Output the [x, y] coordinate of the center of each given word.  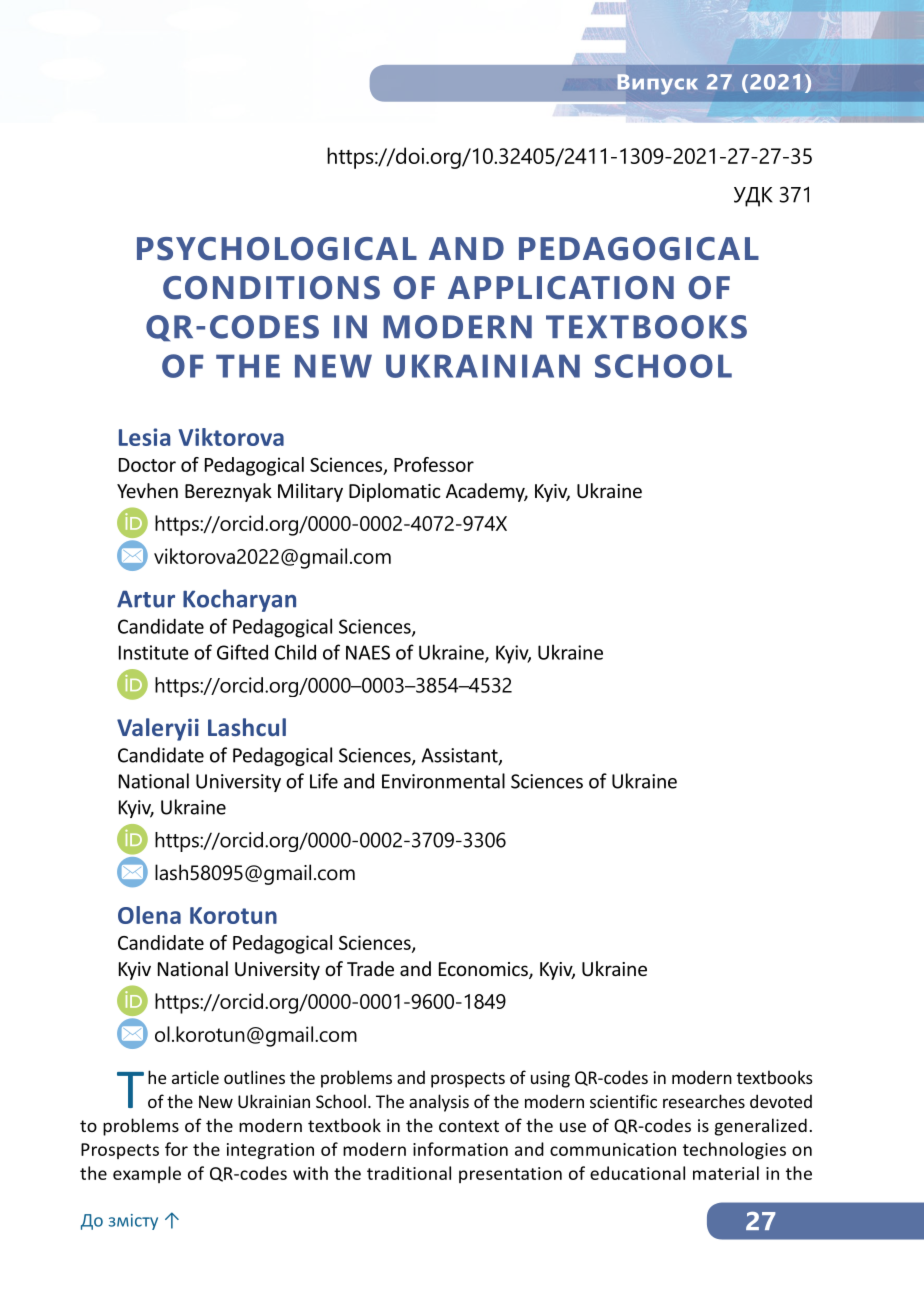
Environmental [443, 781]
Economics [484, 970]
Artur [146, 599]
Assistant [460, 756]
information [460, 1149]
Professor [434, 464]
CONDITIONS [271, 288]
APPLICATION [561, 288]
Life [324, 781]
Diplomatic [395, 492]
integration [270, 1151]
